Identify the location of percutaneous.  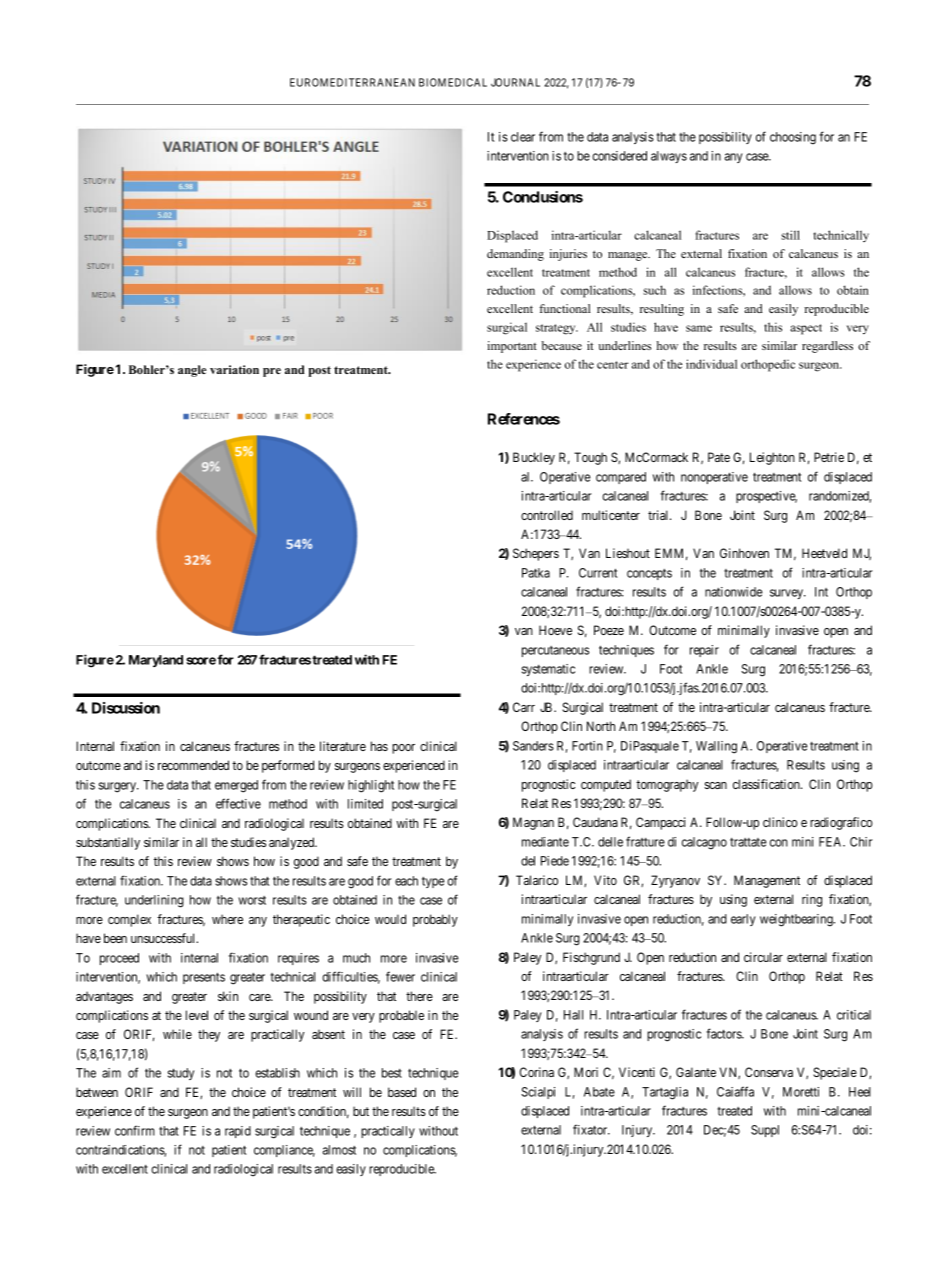
(555, 651).
